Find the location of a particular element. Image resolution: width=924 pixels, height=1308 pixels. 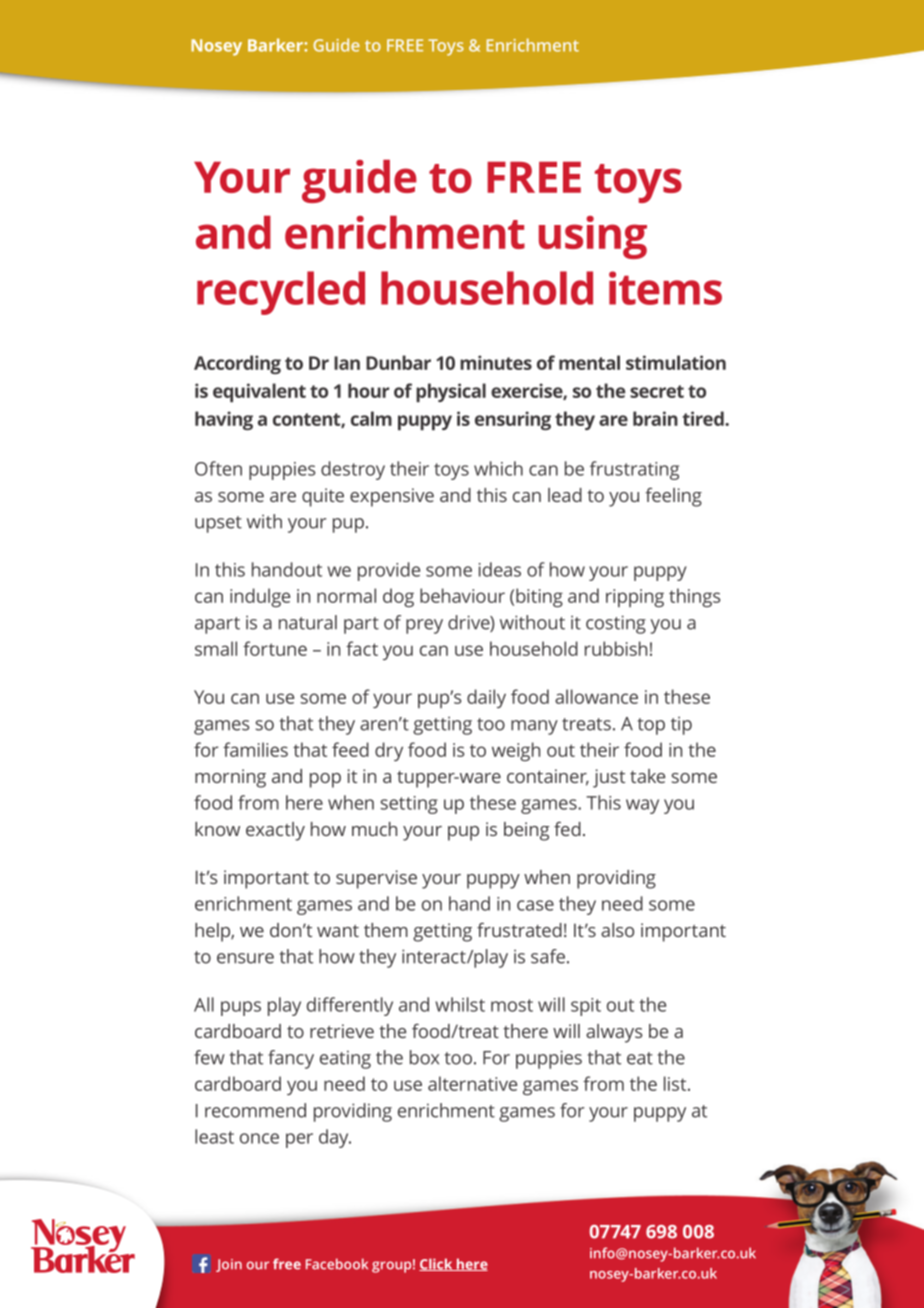

Click is located at coordinates (437, 1264).
